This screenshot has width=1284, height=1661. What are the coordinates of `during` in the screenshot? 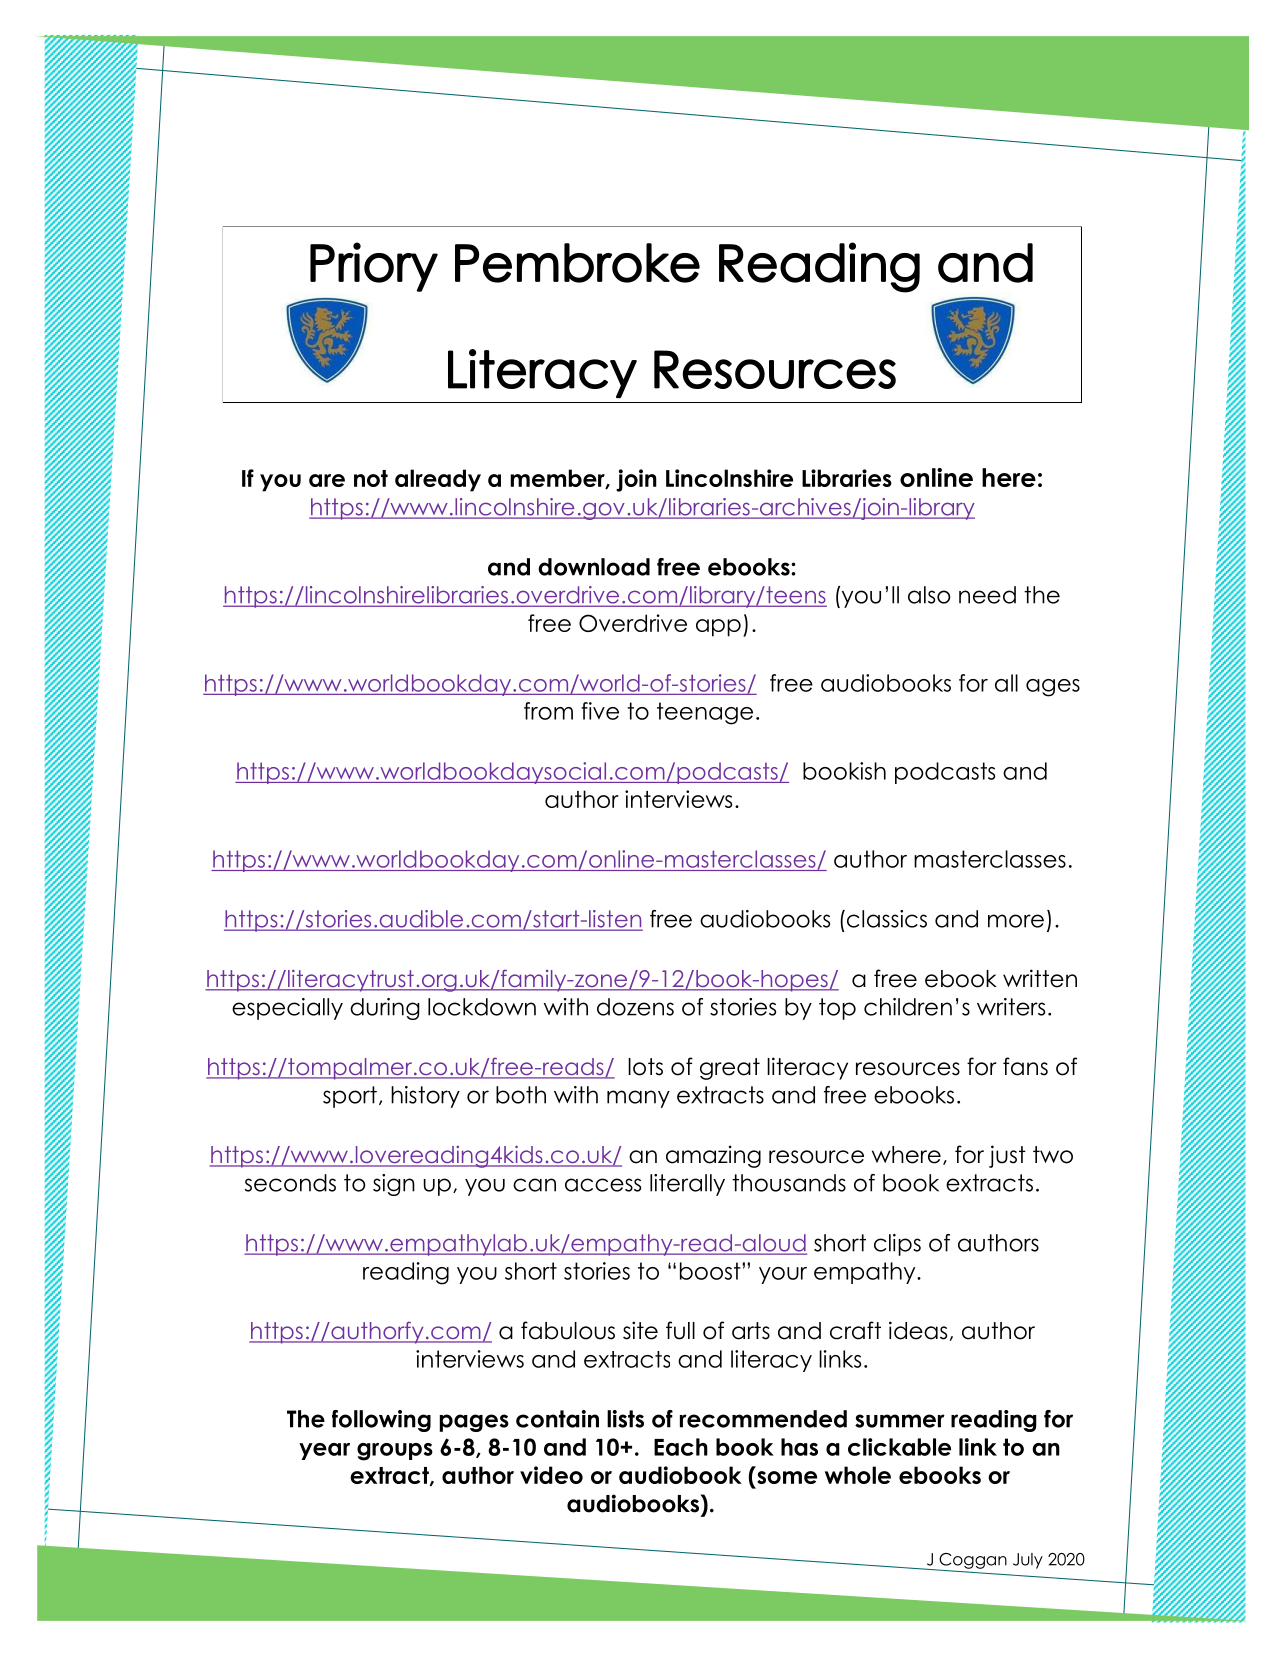 It's located at (385, 1009).
